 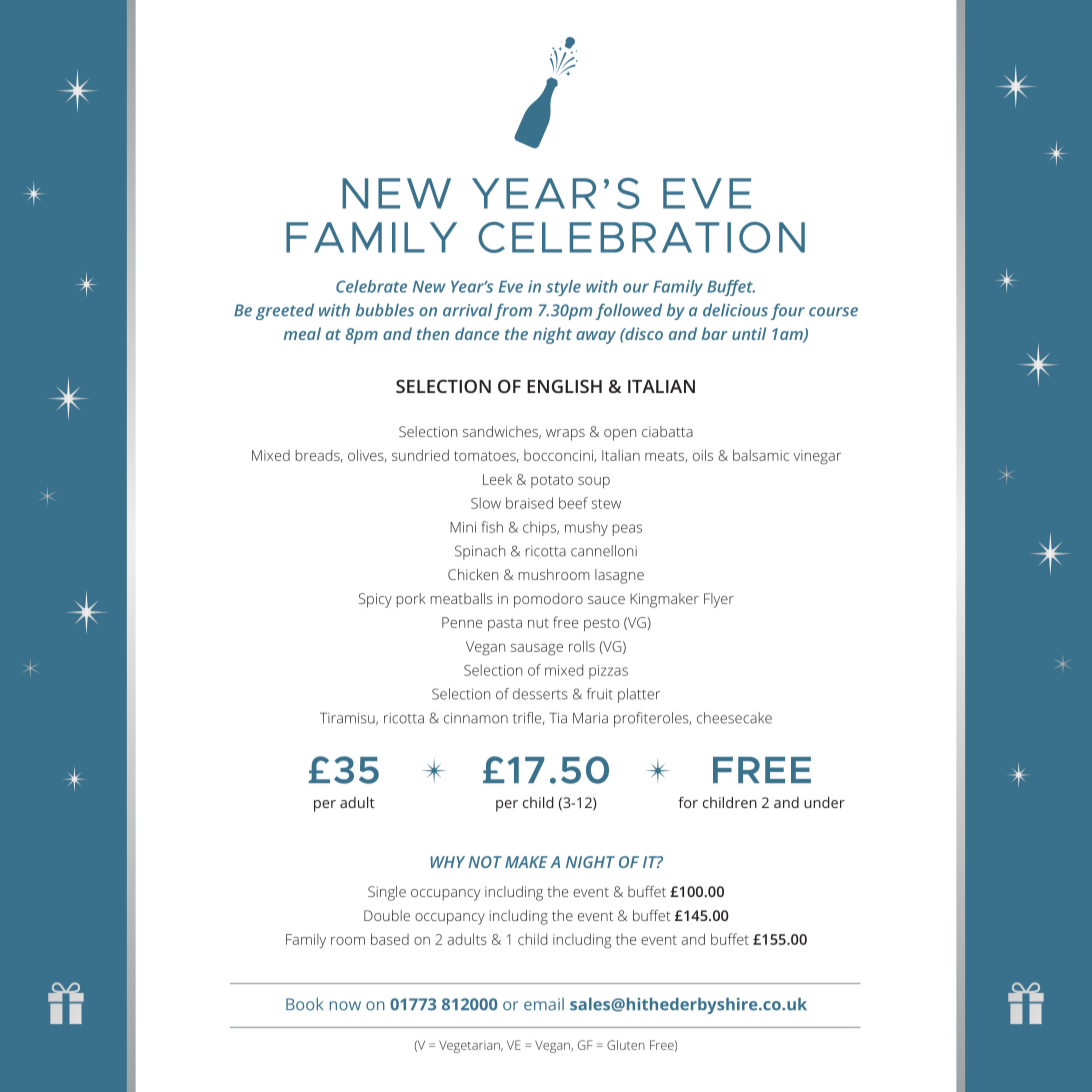 I want to click on Gluten, so click(x=626, y=1045).
